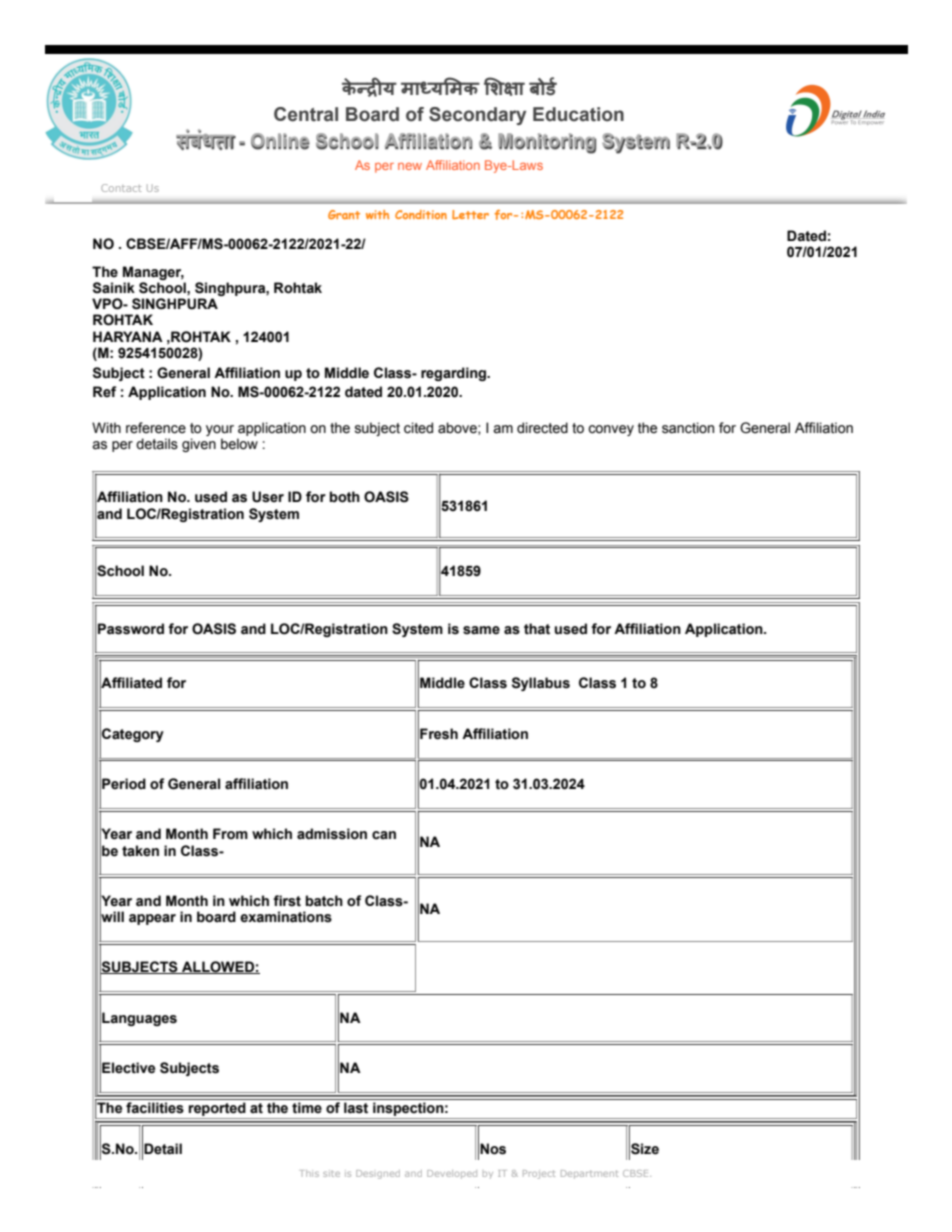  I want to click on Designed, so click(378, 1174).
